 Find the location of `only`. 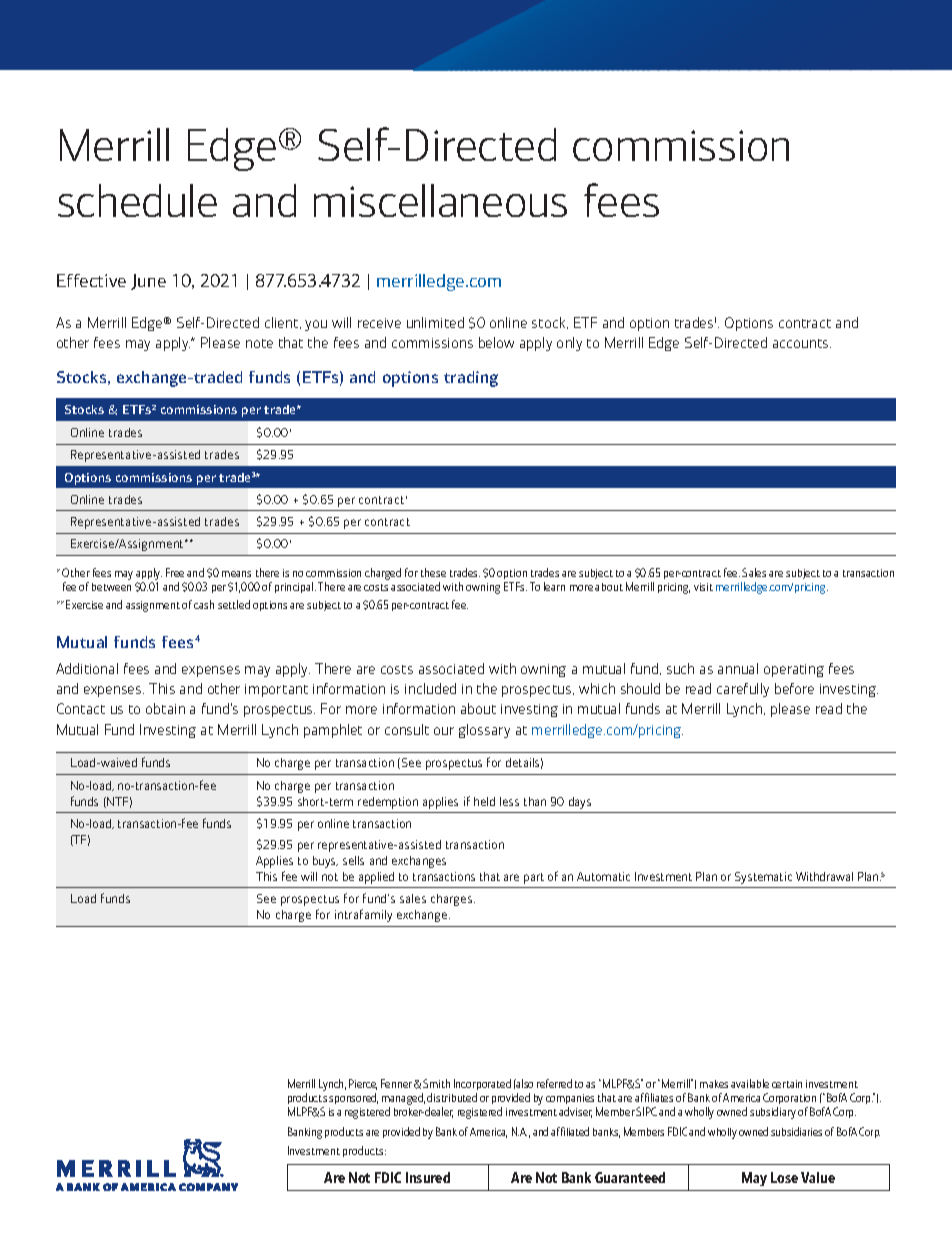

only is located at coordinates (569, 344).
